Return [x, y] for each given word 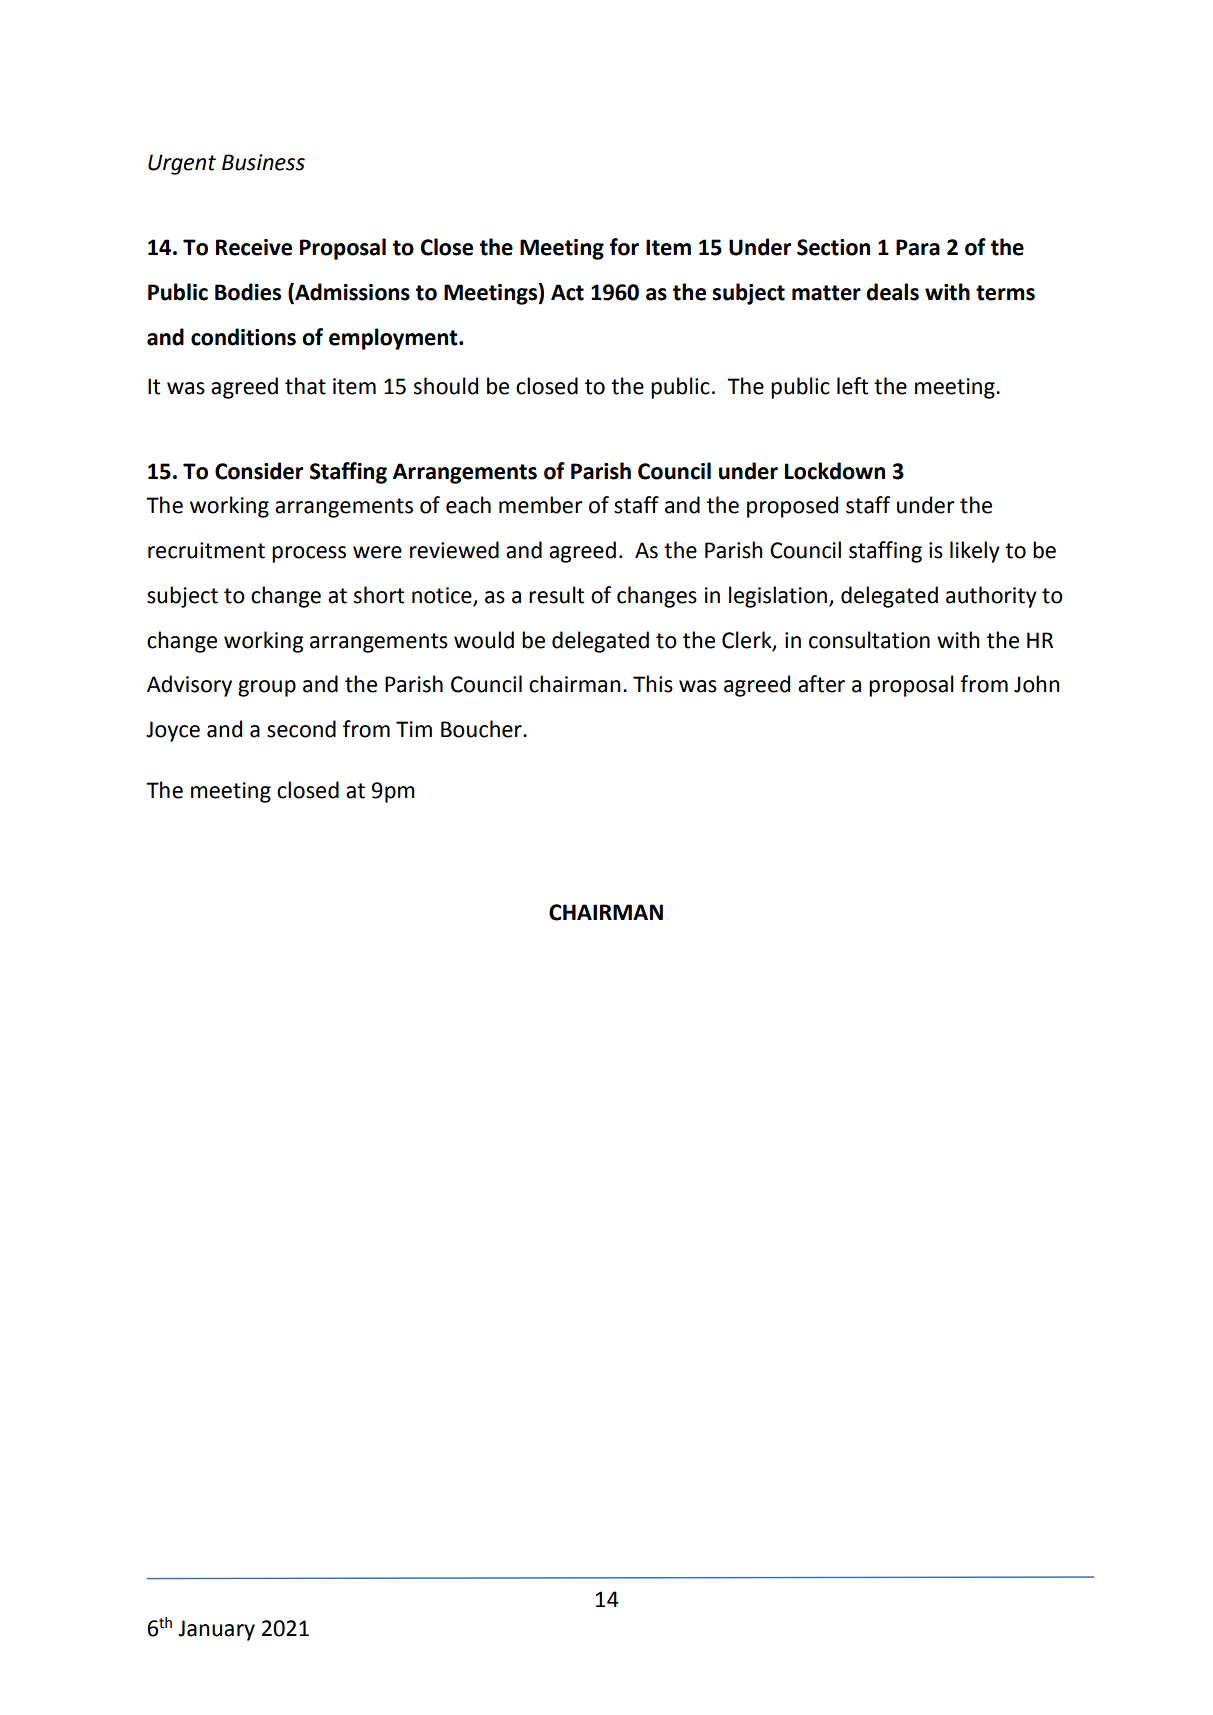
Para [918, 247]
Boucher [482, 729]
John [1037, 684]
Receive [254, 247]
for [624, 247]
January [216, 1630]
